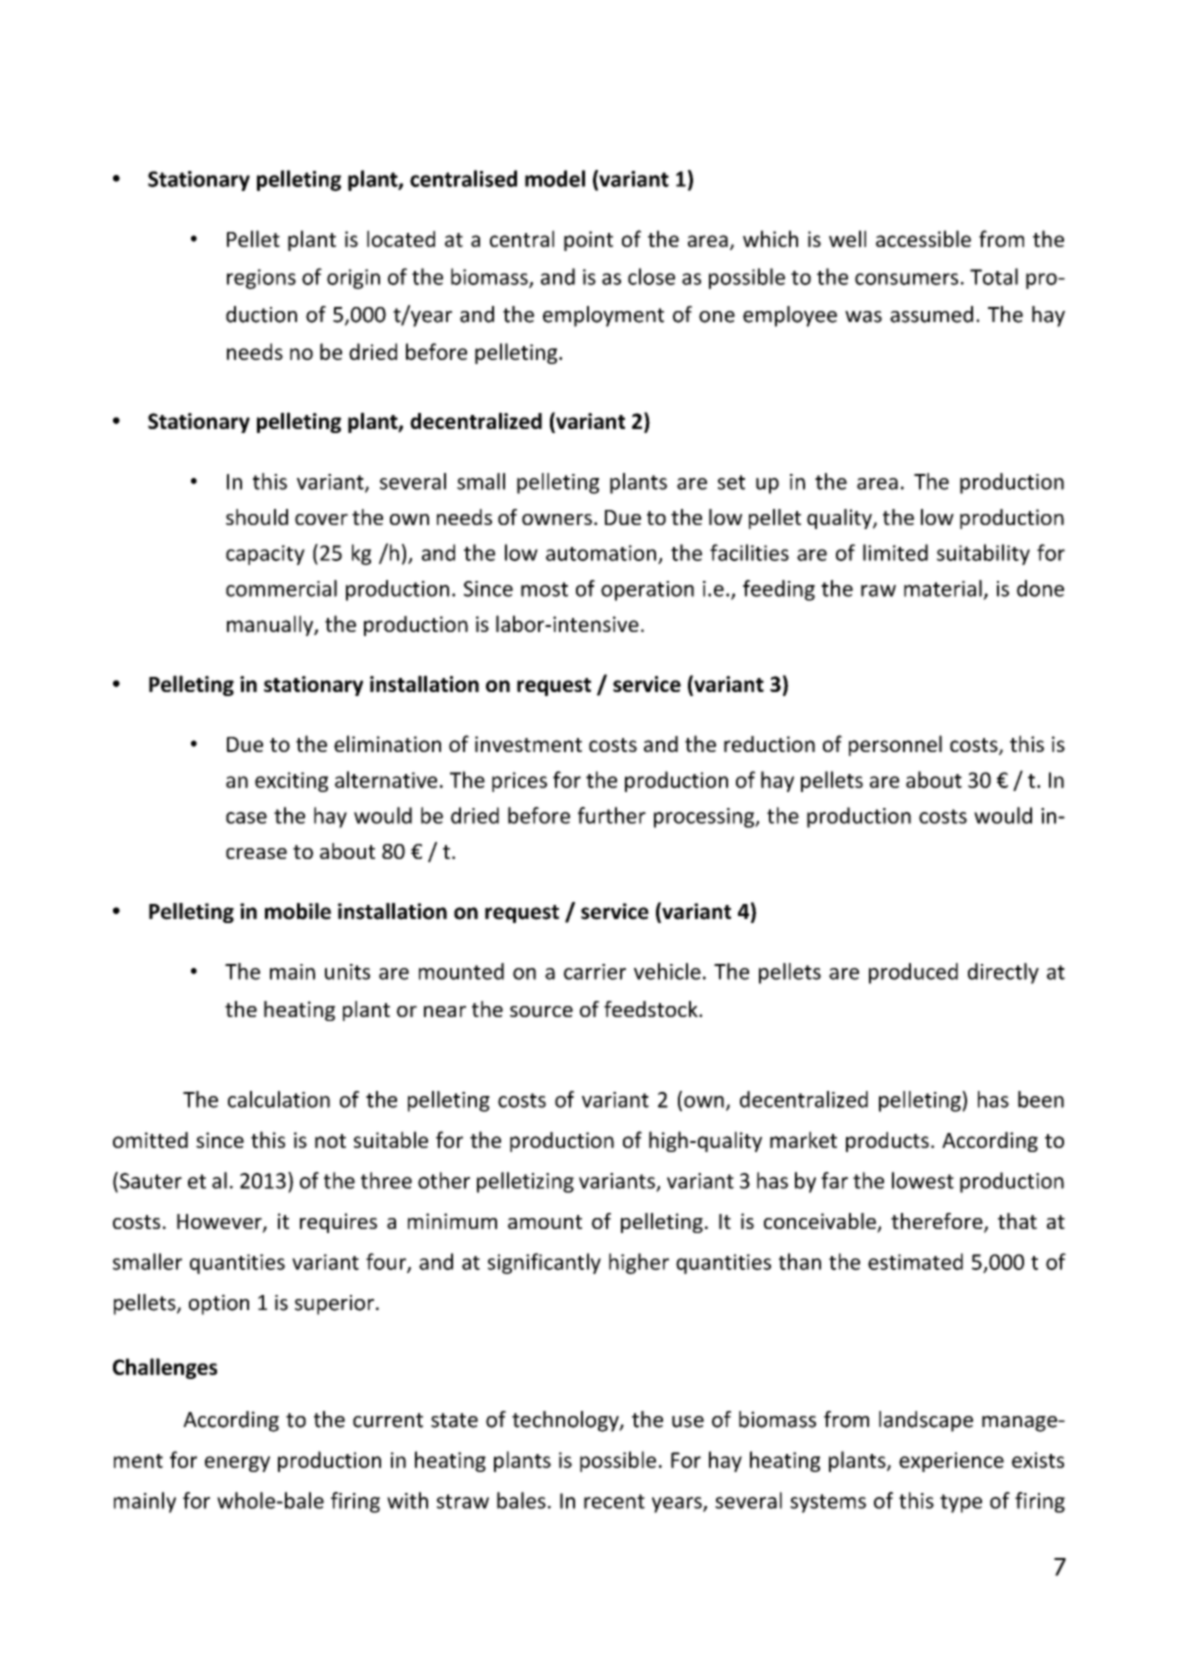 The width and height of the screenshot is (1177, 1665). I want to click on material, so click(943, 588).
